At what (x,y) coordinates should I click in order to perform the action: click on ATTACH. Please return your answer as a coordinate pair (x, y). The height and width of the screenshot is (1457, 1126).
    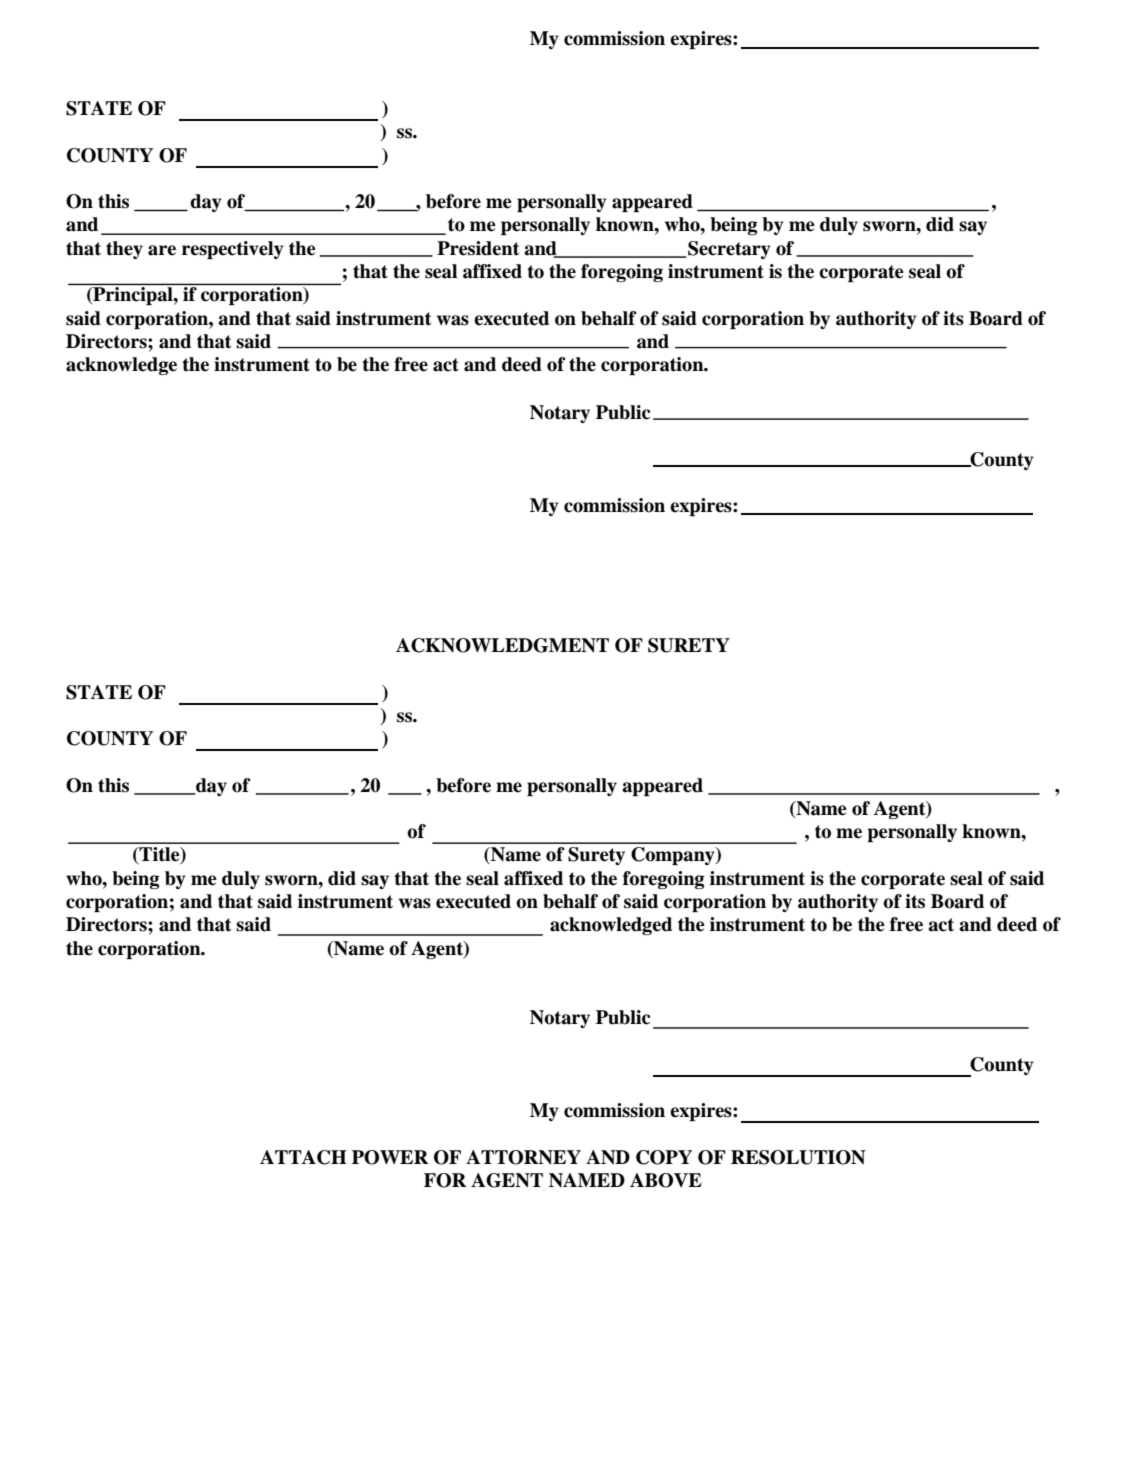
    Looking at the image, I should click on (303, 1157).
